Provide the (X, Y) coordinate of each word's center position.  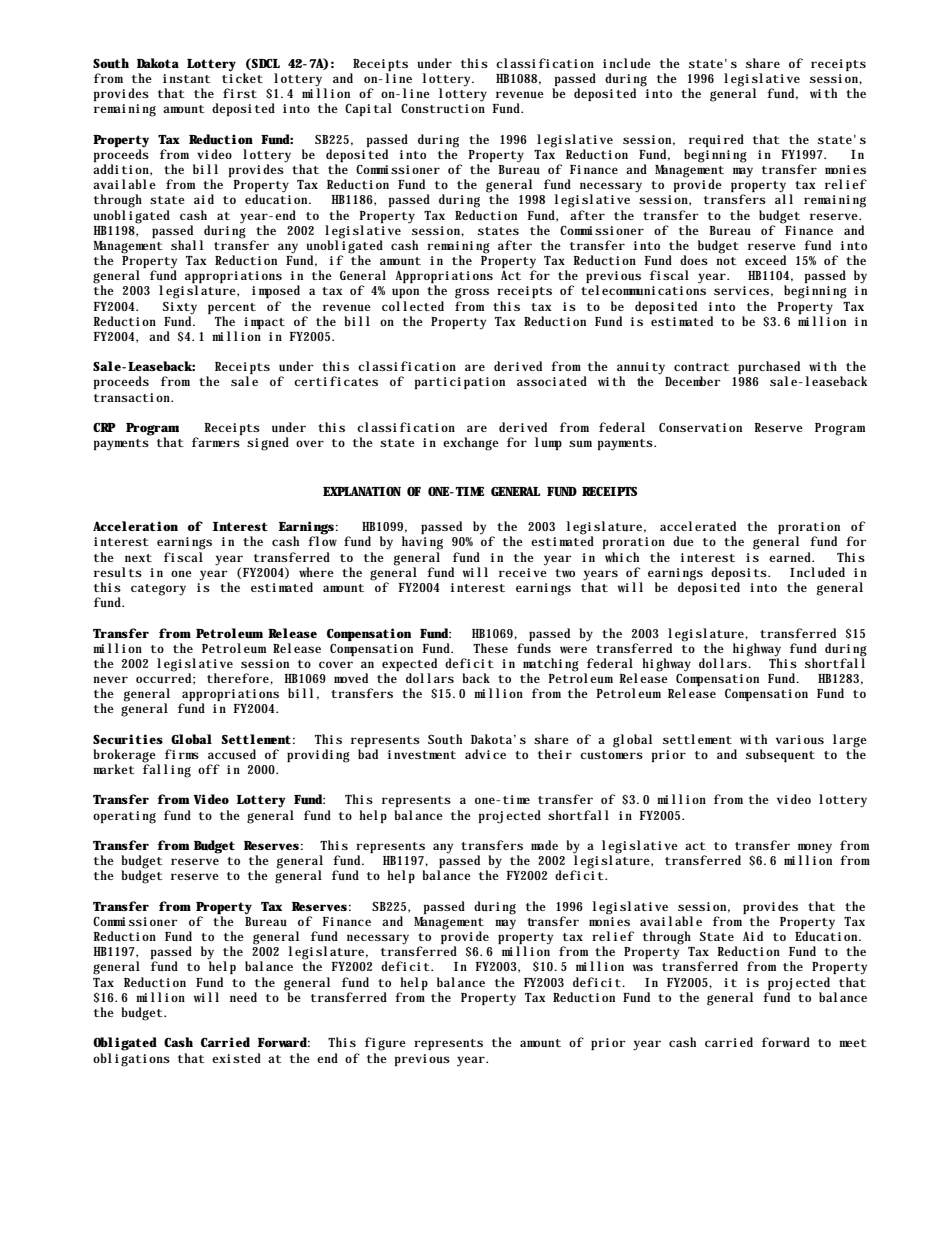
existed (236, 1058)
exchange (471, 444)
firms (182, 754)
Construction (443, 108)
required (716, 140)
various (800, 739)
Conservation (700, 427)
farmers (216, 442)
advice (485, 754)
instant (187, 78)
